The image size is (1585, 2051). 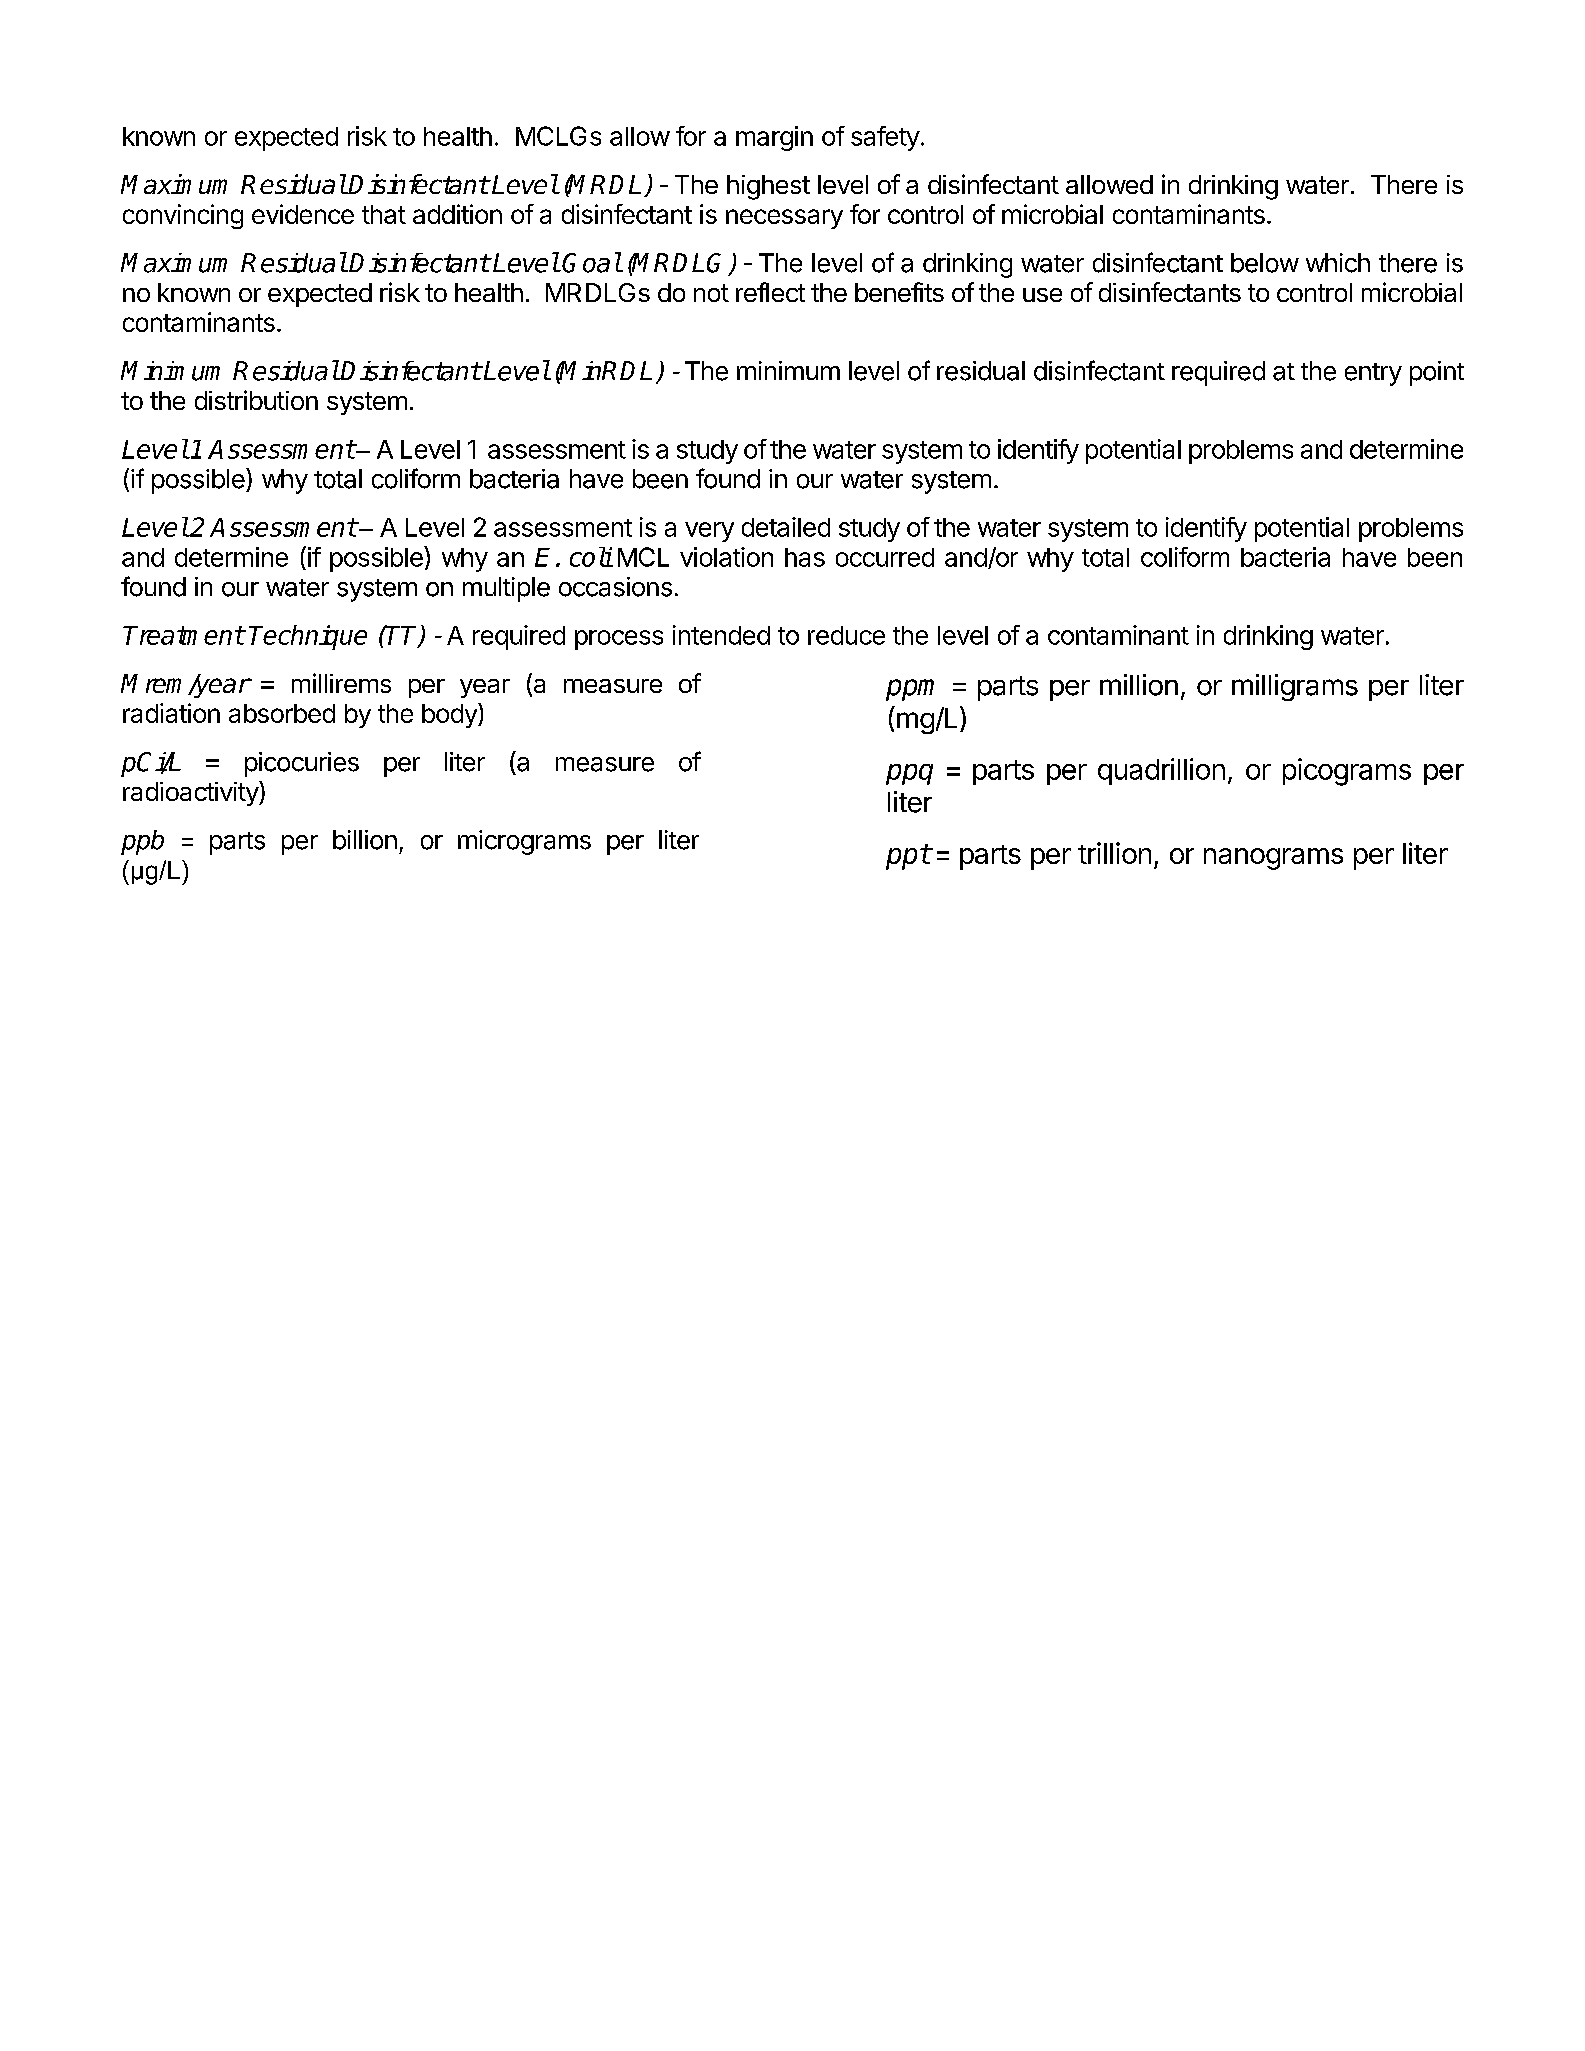 What do you see at coordinates (908, 857) in the document?
I see `ppt` at bounding box center [908, 857].
